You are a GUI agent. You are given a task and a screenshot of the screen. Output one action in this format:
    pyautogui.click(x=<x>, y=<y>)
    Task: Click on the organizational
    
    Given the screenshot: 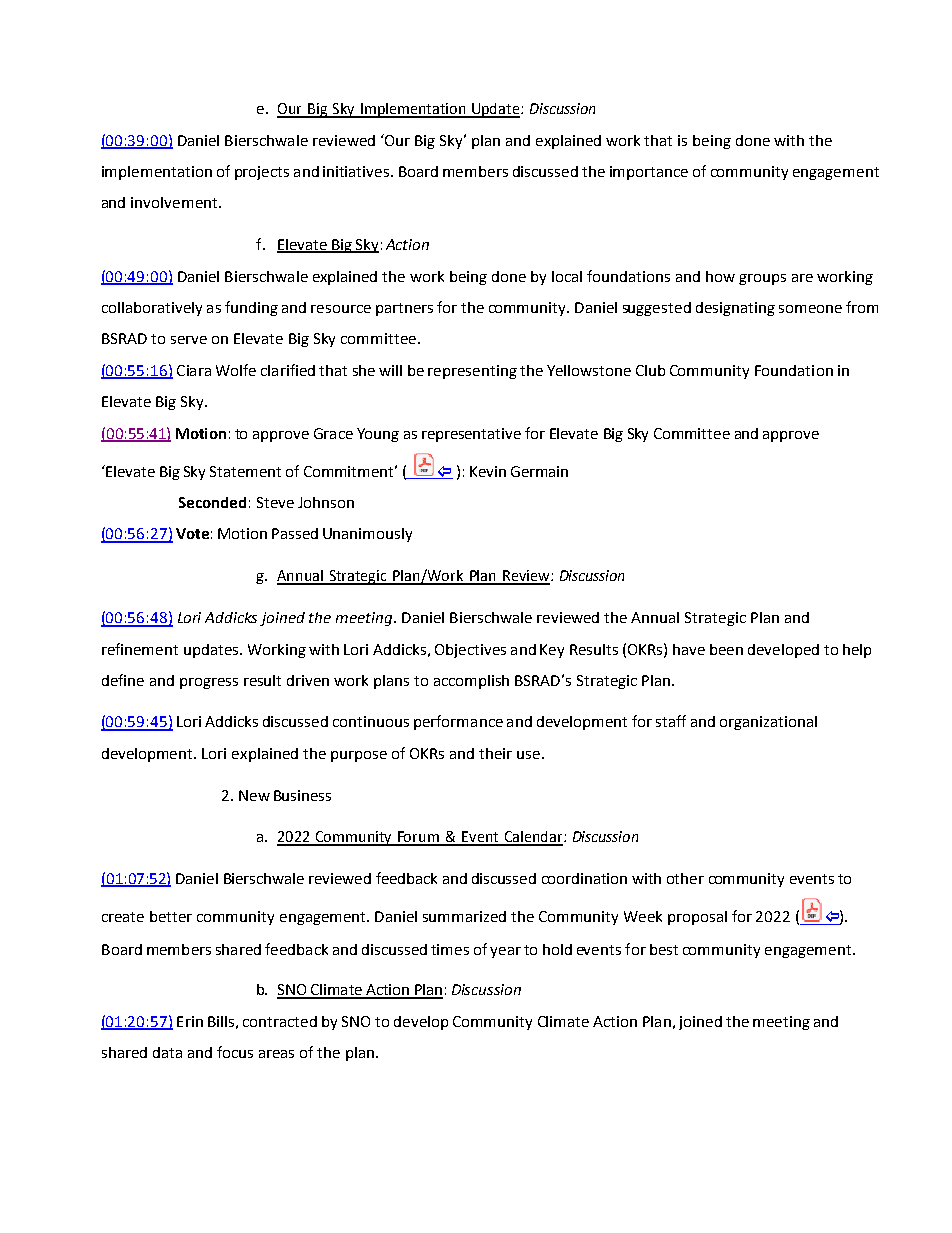 What is the action you would take?
    pyautogui.click(x=768, y=723)
